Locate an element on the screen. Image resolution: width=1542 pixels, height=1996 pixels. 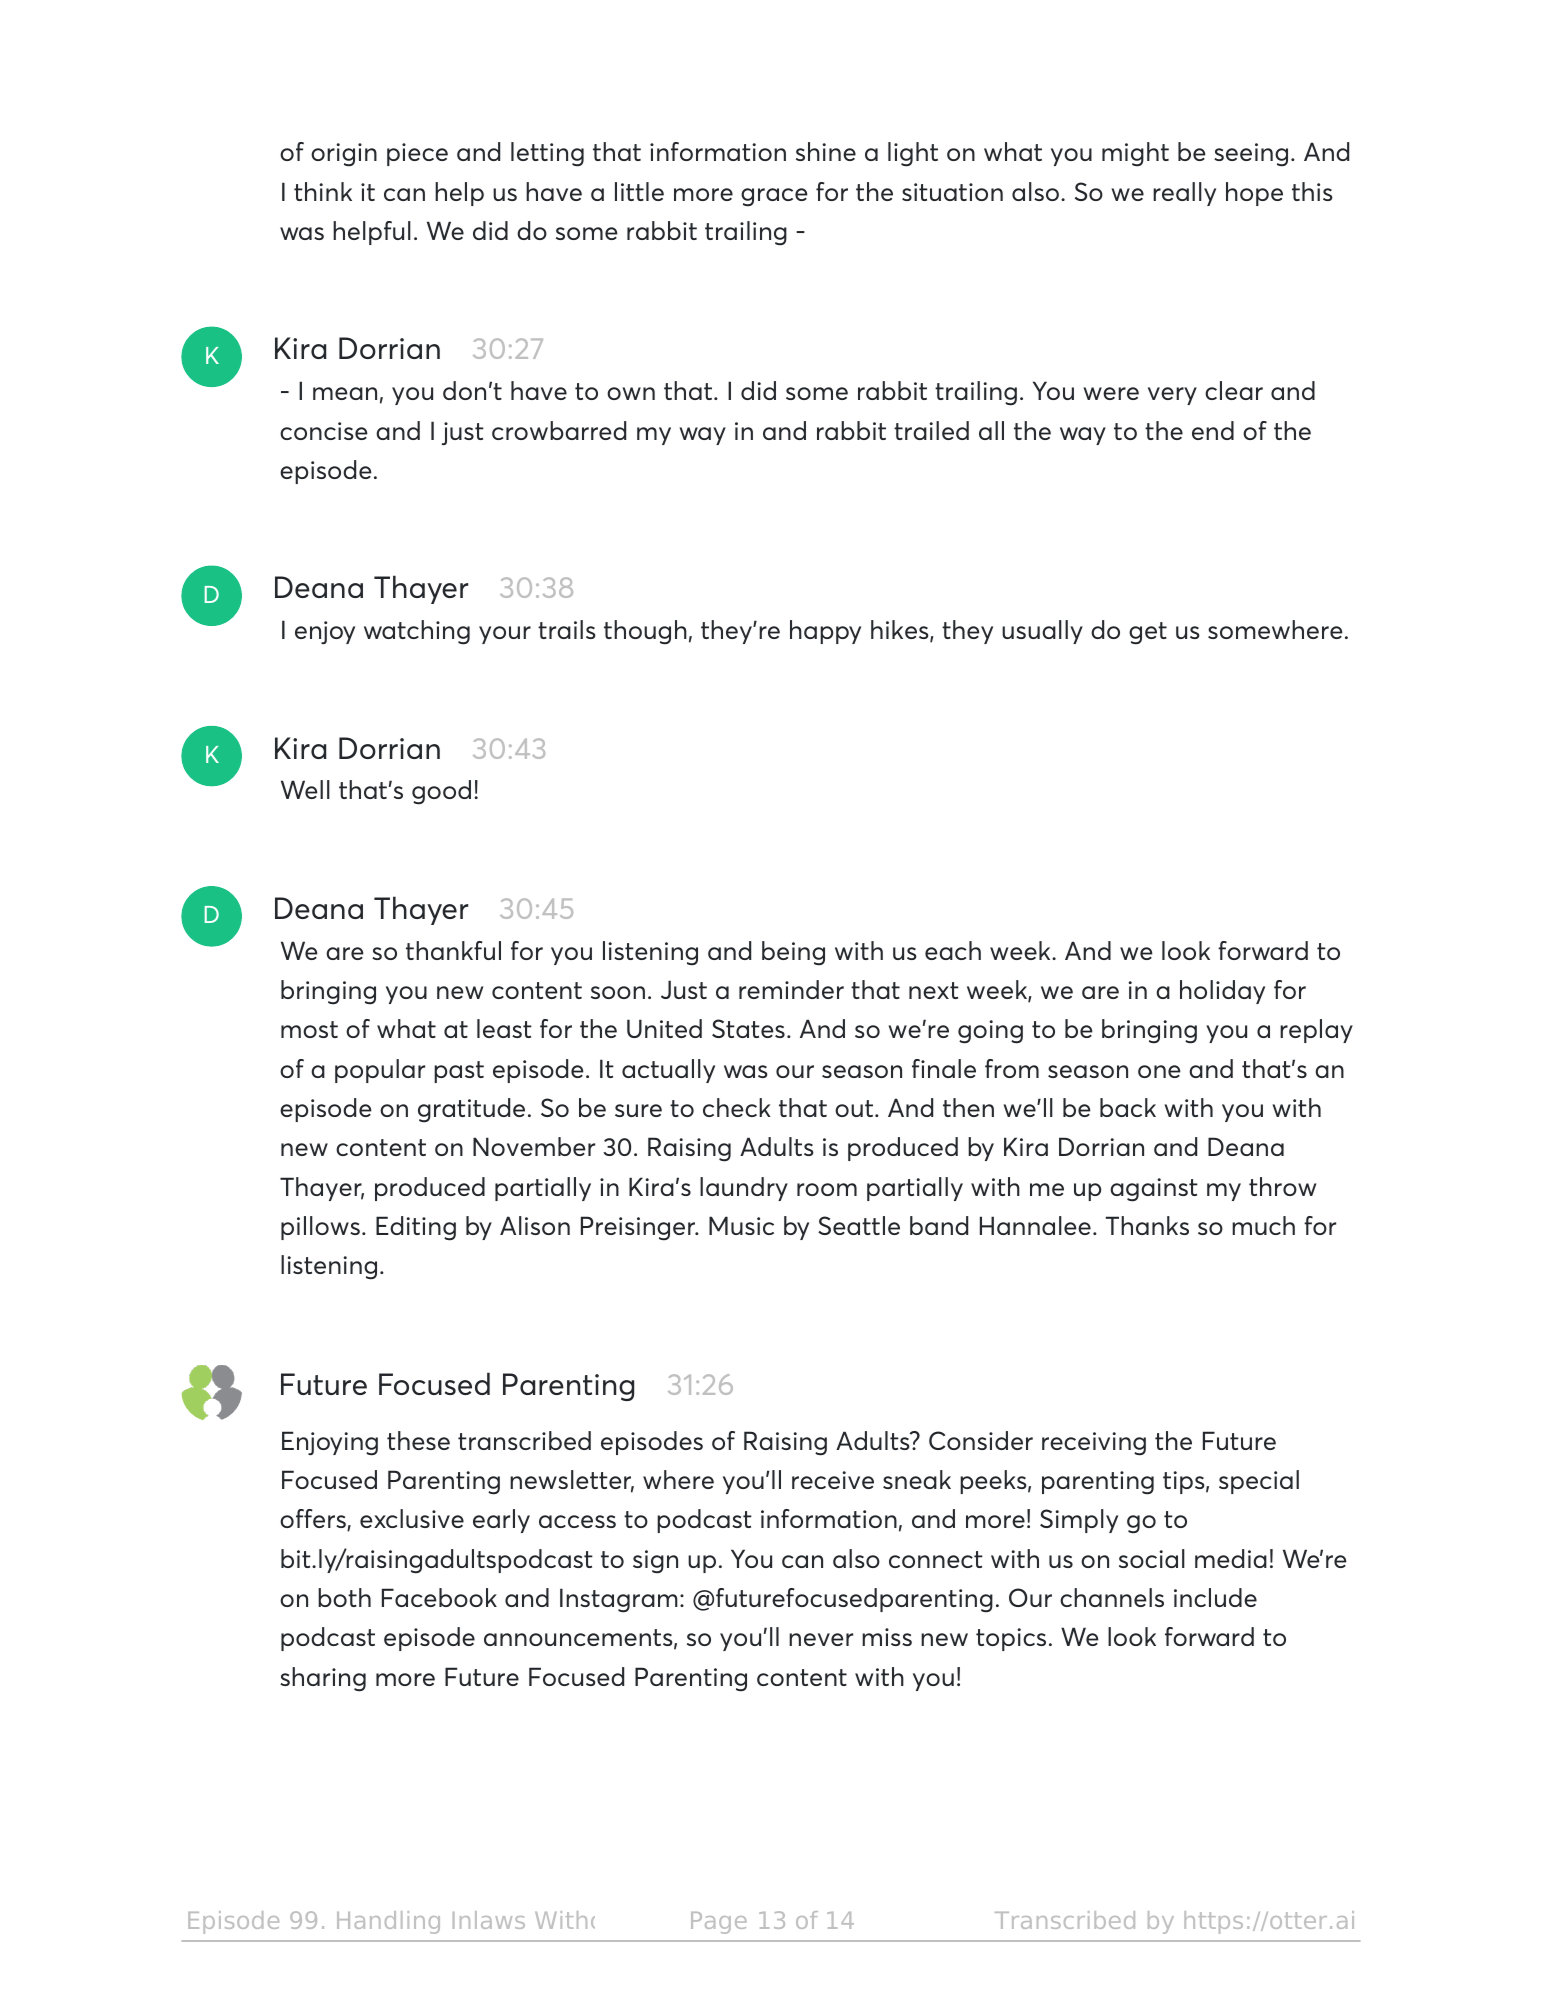
Seattle is located at coordinates (859, 1225).
